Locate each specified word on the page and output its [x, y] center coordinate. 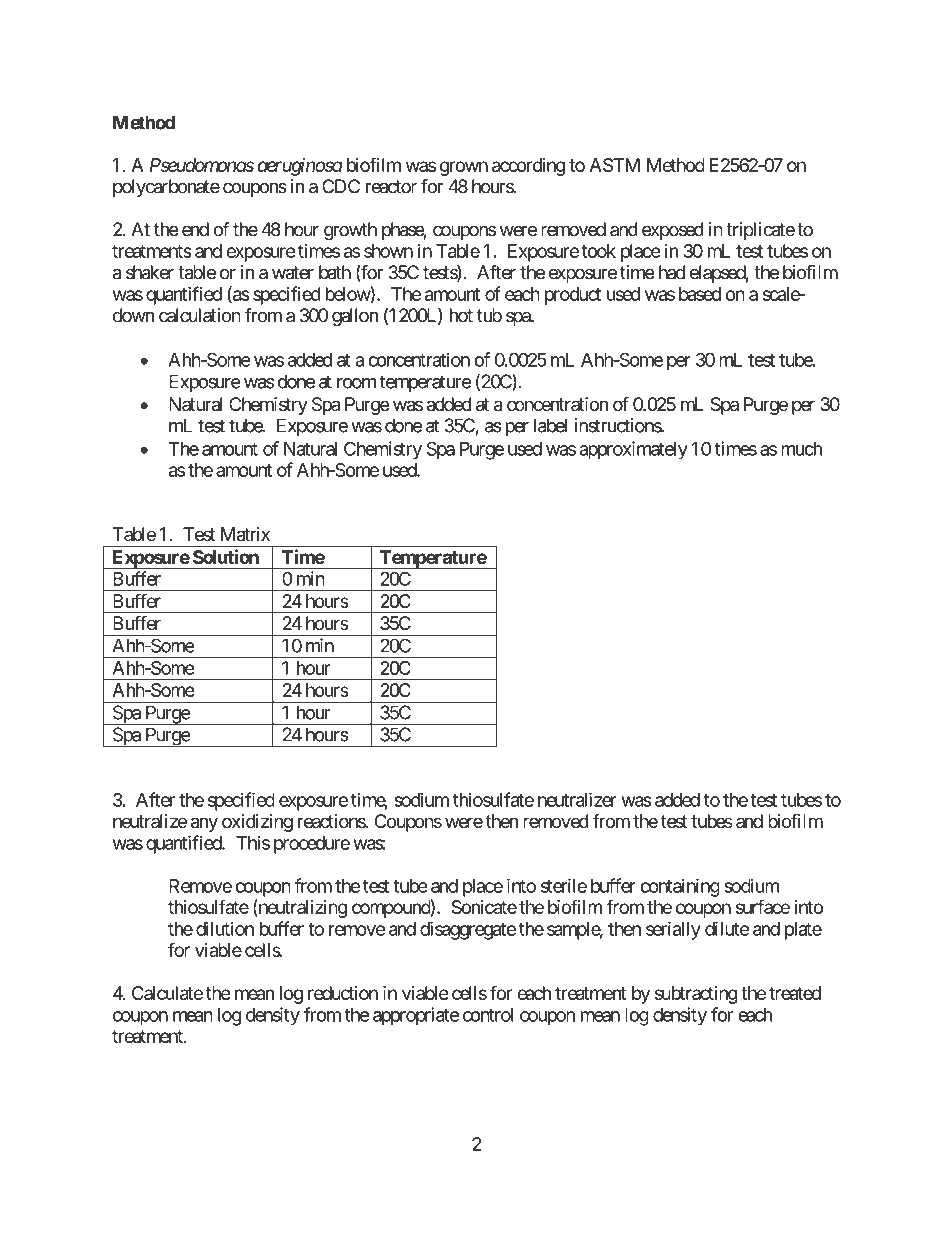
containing [680, 887]
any [204, 824]
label [550, 425]
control [488, 1015]
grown [464, 168]
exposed [673, 231]
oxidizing [257, 823]
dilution [225, 928]
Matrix [245, 534]
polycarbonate [166, 188]
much [801, 449]
